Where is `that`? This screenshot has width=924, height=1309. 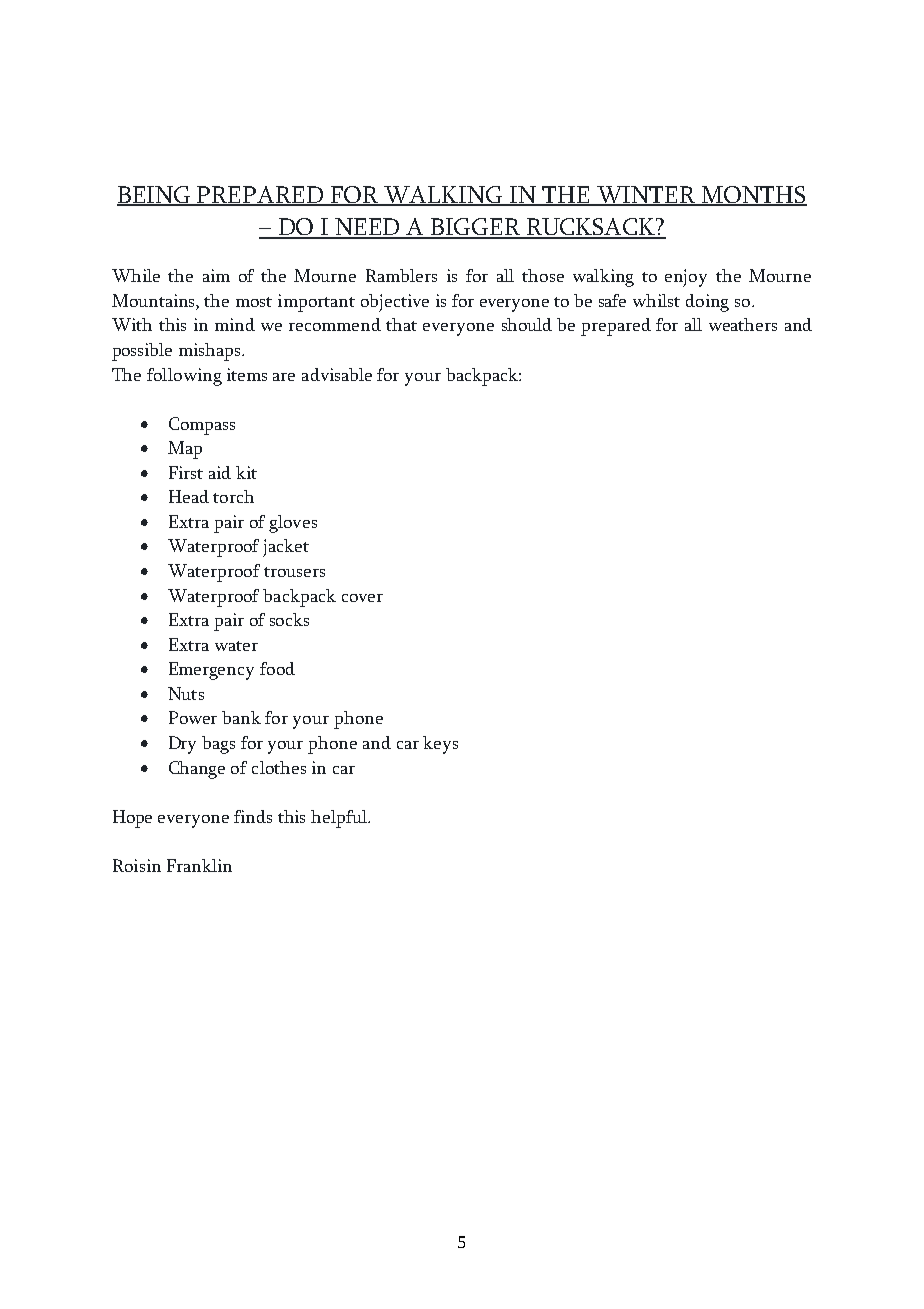
that is located at coordinates (401, 324).
